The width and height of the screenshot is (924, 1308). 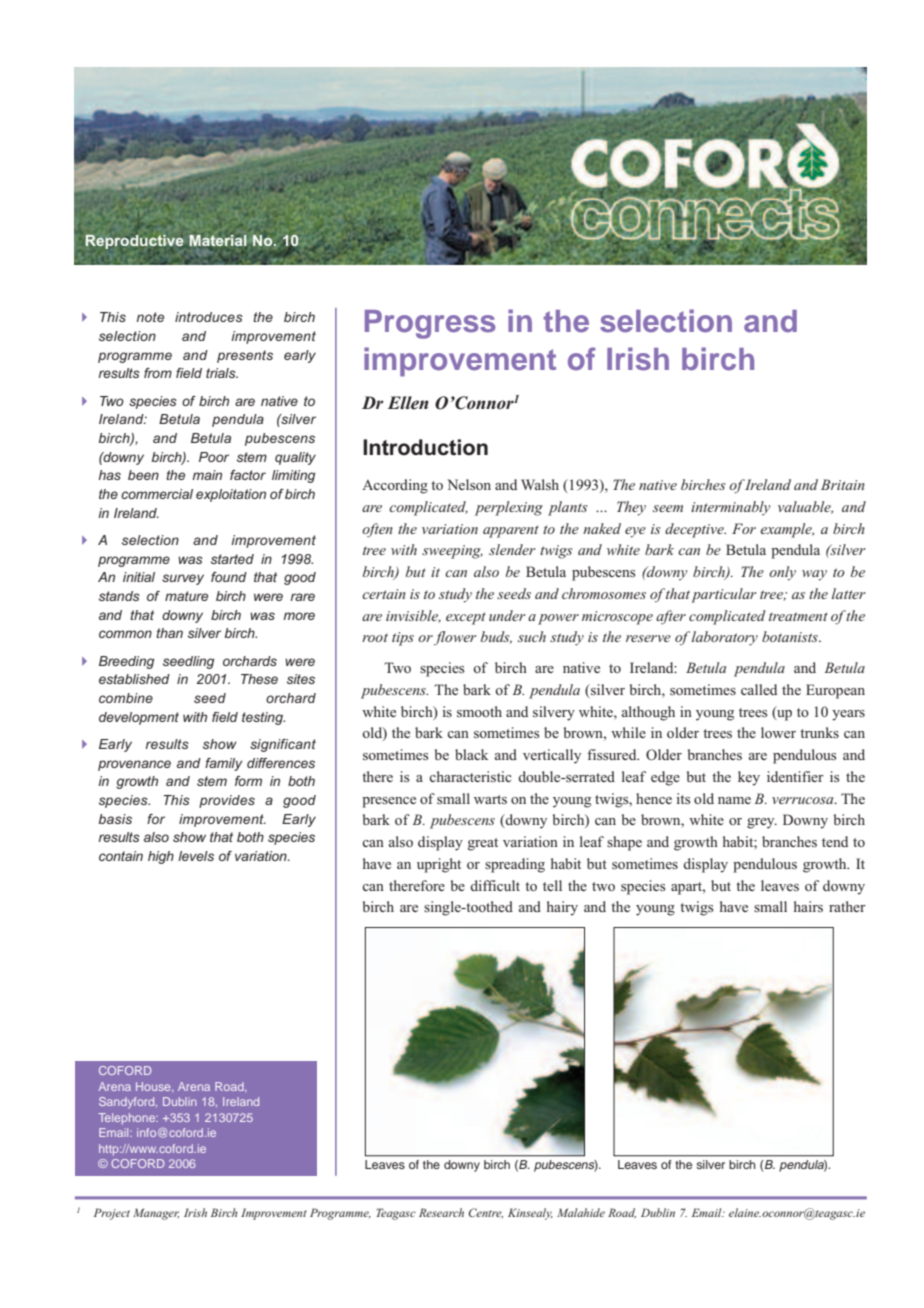 I want to click on difficult, so click(x=495, y=885).
